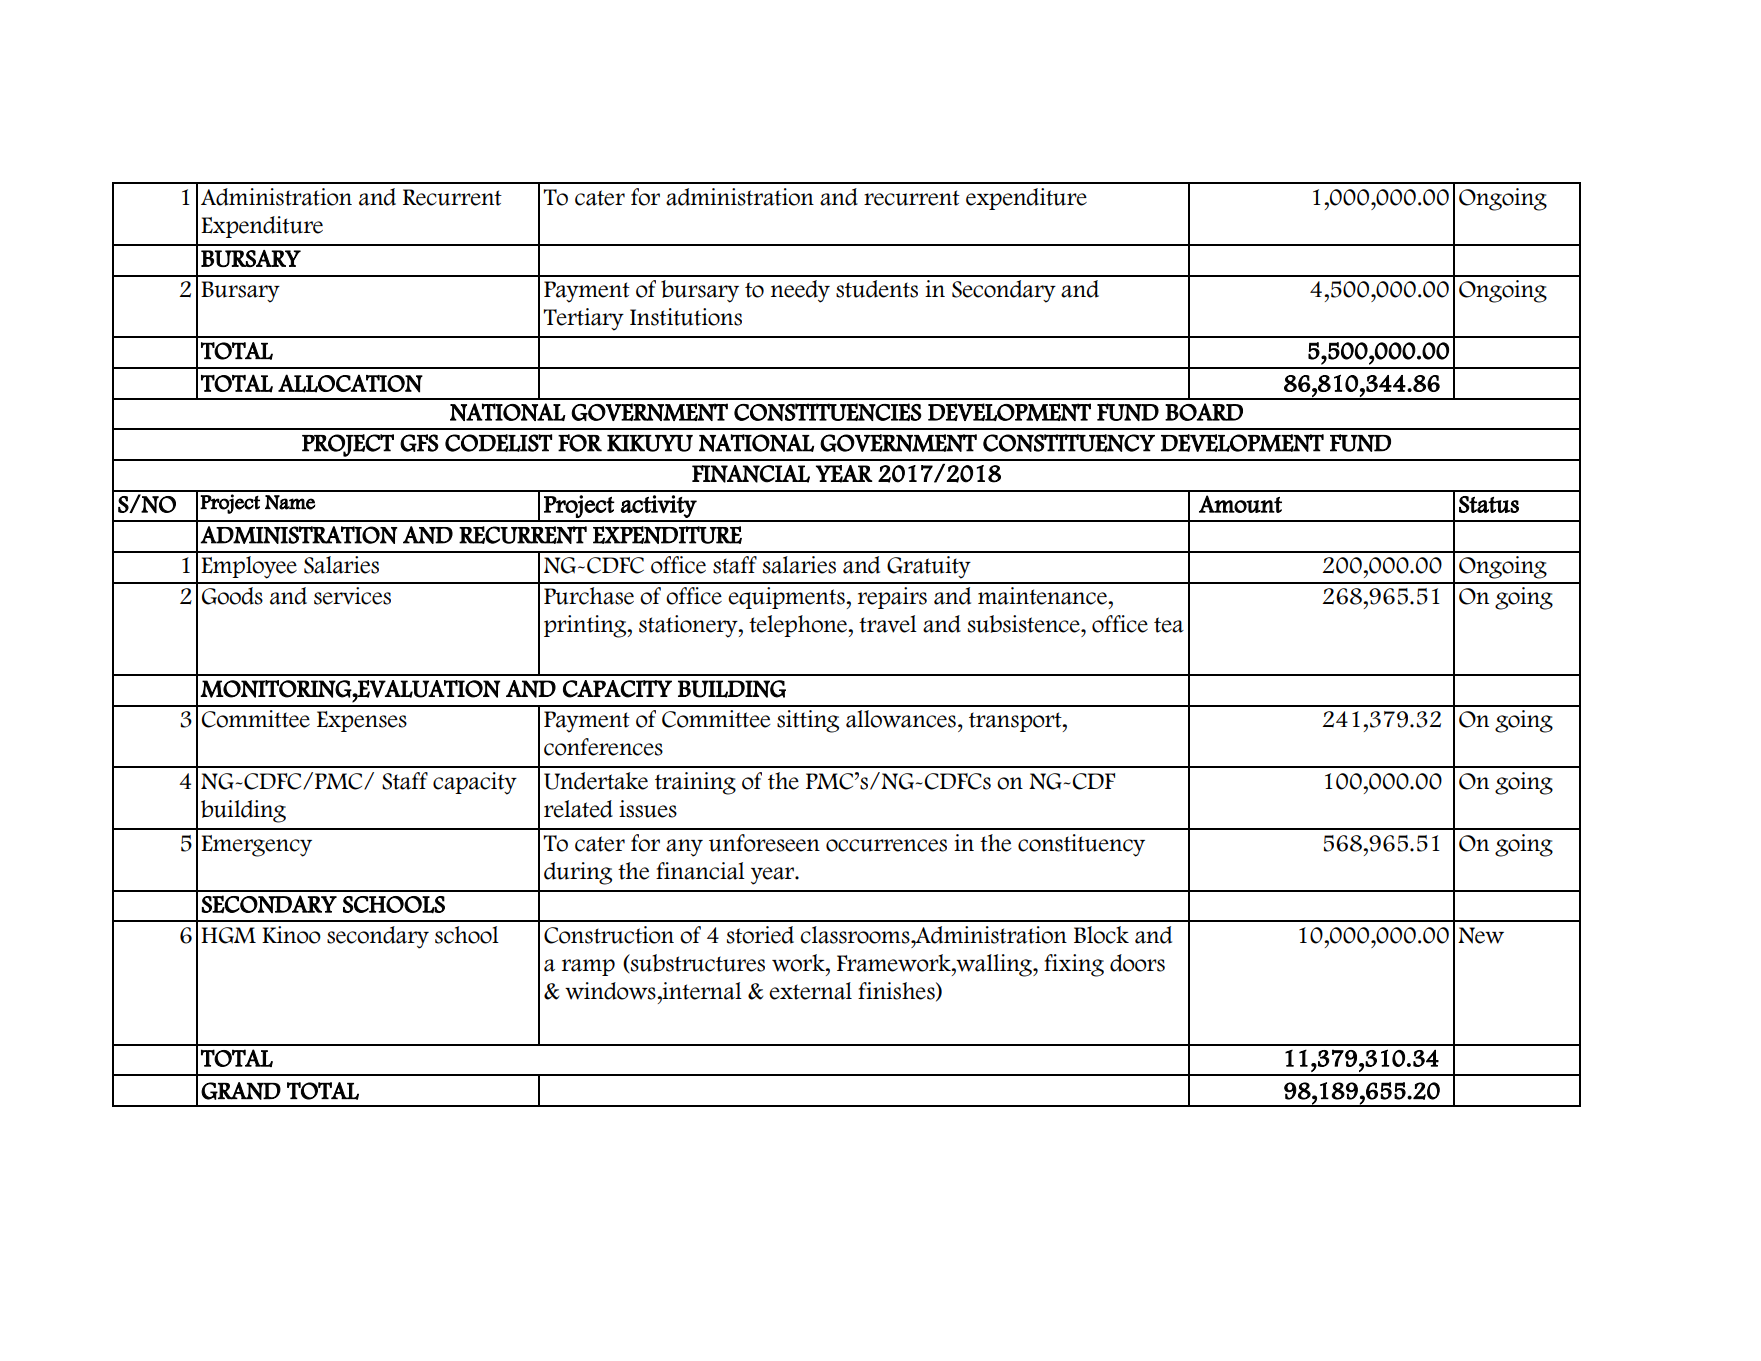 The width and height of the page is (1761, 1361). What do you see at coordinates (256, 846) in the page?
I see `Emergency` at bounding box center [256, 846].
